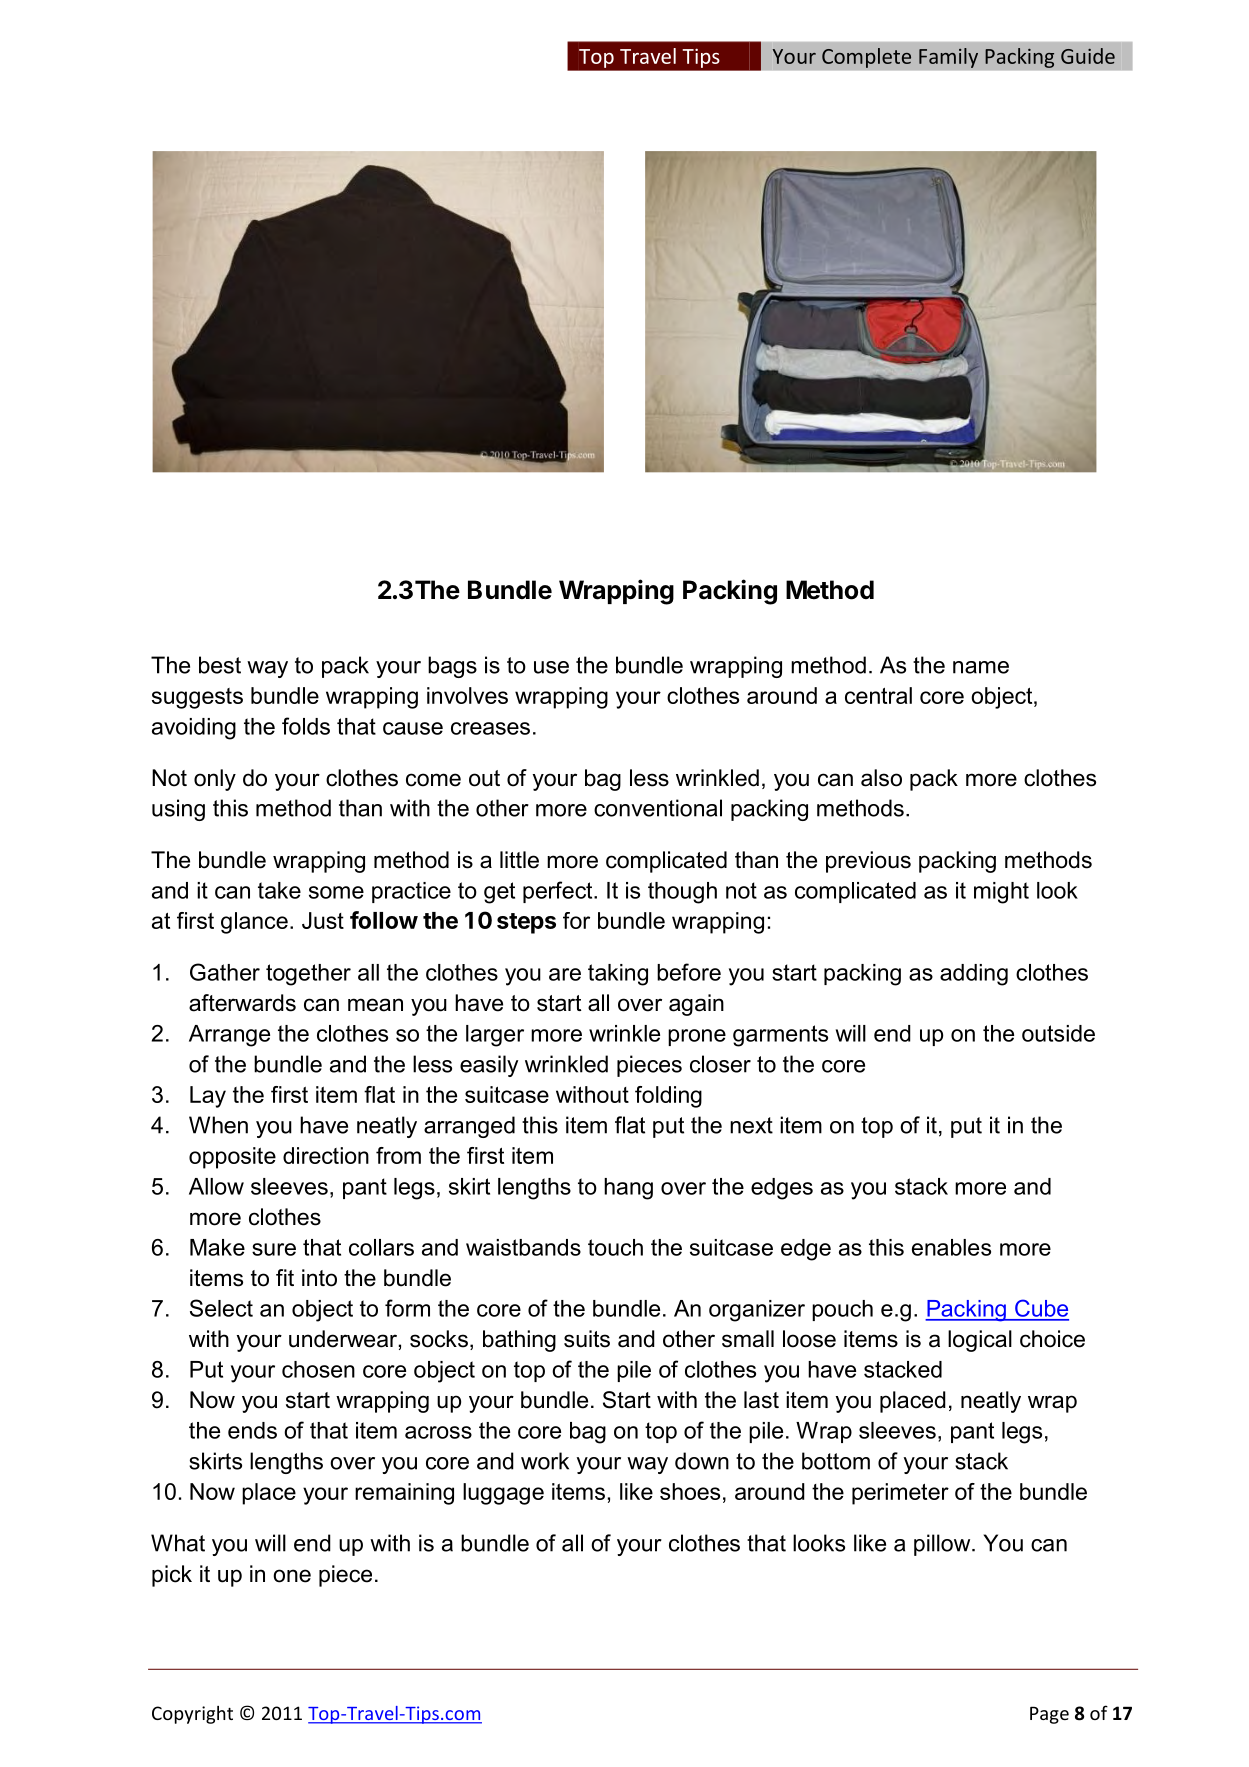 This screenshot has width=1249, height=1767. I want to click on Copyright, so click(192, 1715).
